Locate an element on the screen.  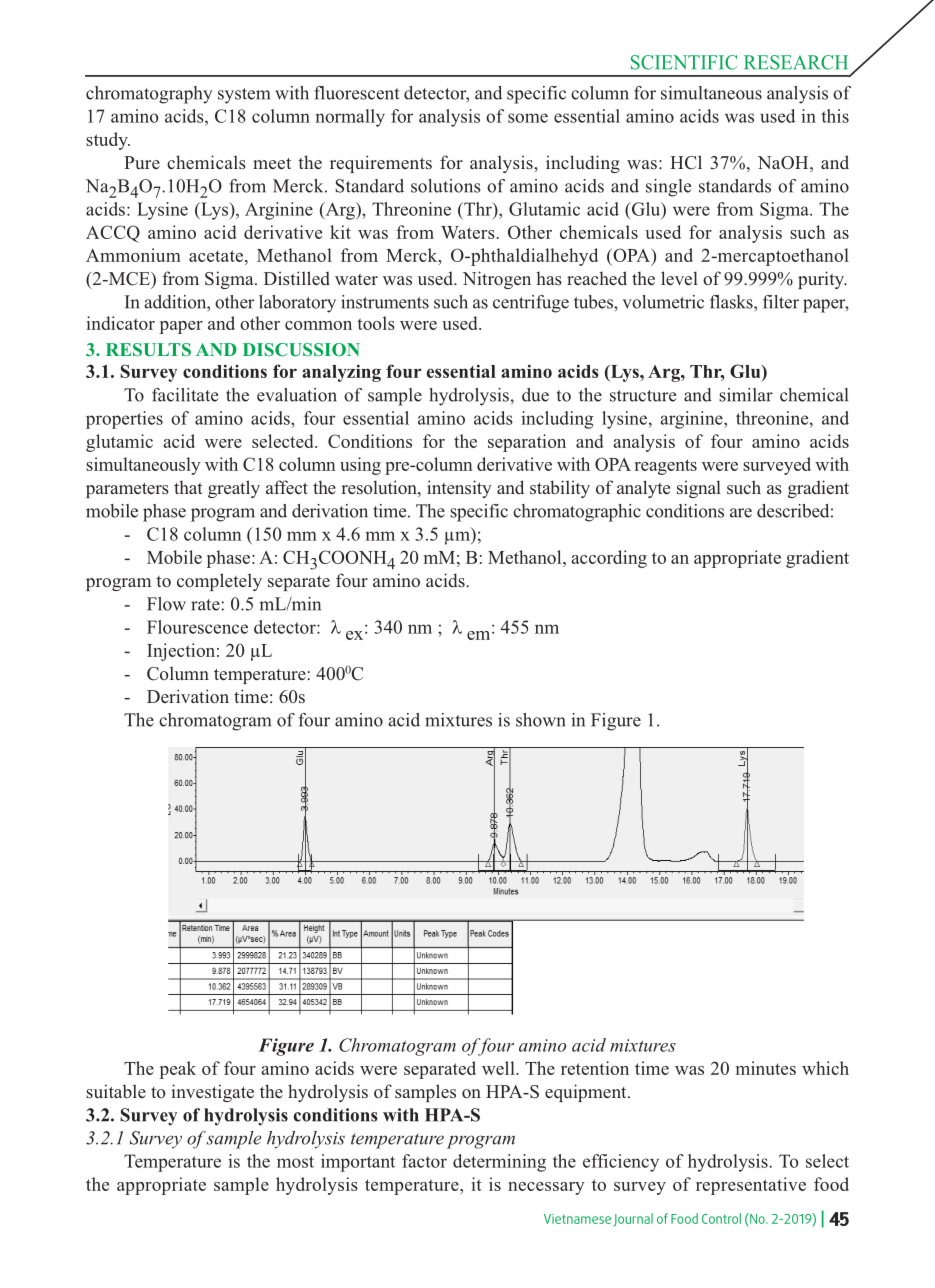
RESEARCH is located at coordinates (796, 62).
